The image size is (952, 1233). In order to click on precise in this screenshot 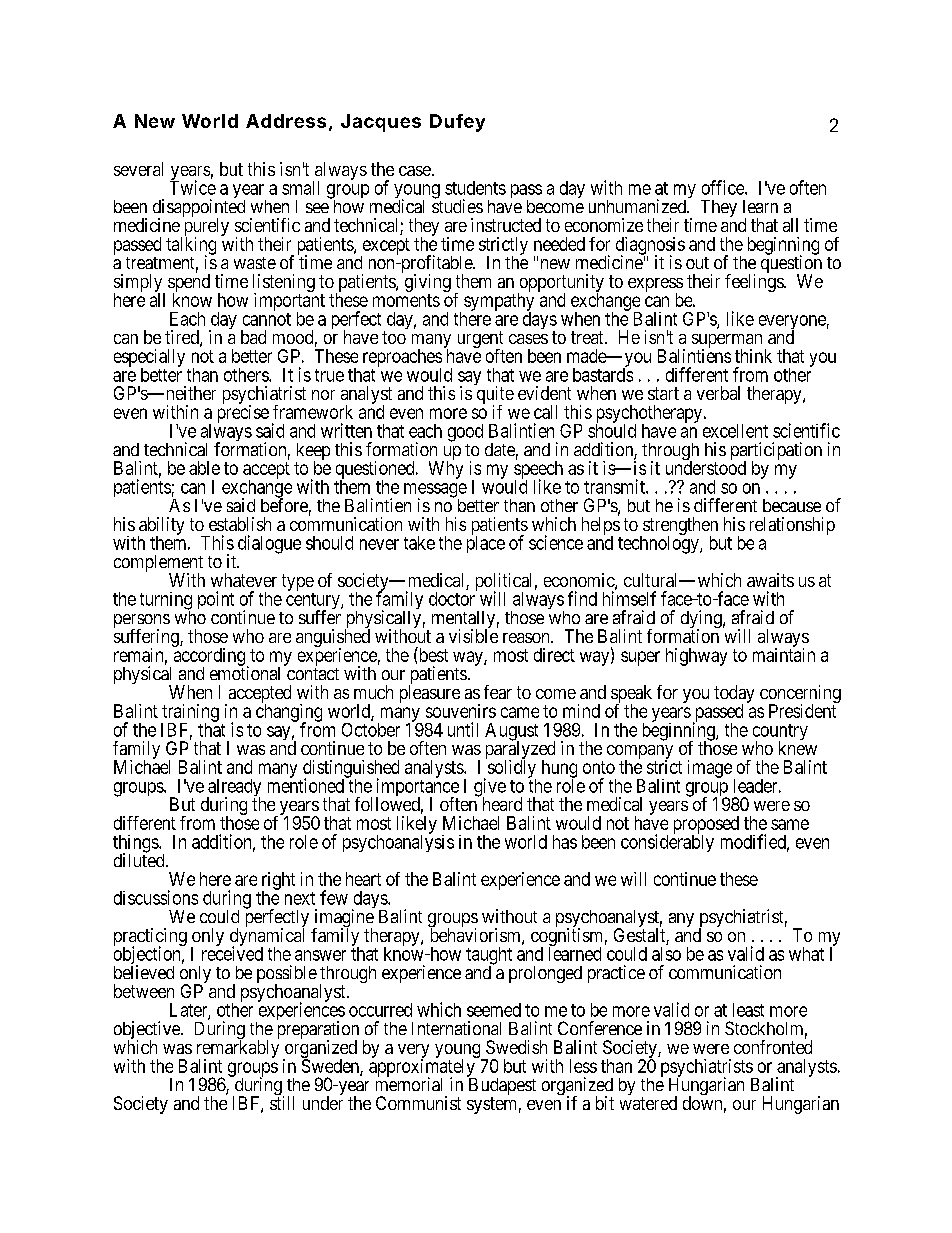, I will do `click(243, 414)`.
